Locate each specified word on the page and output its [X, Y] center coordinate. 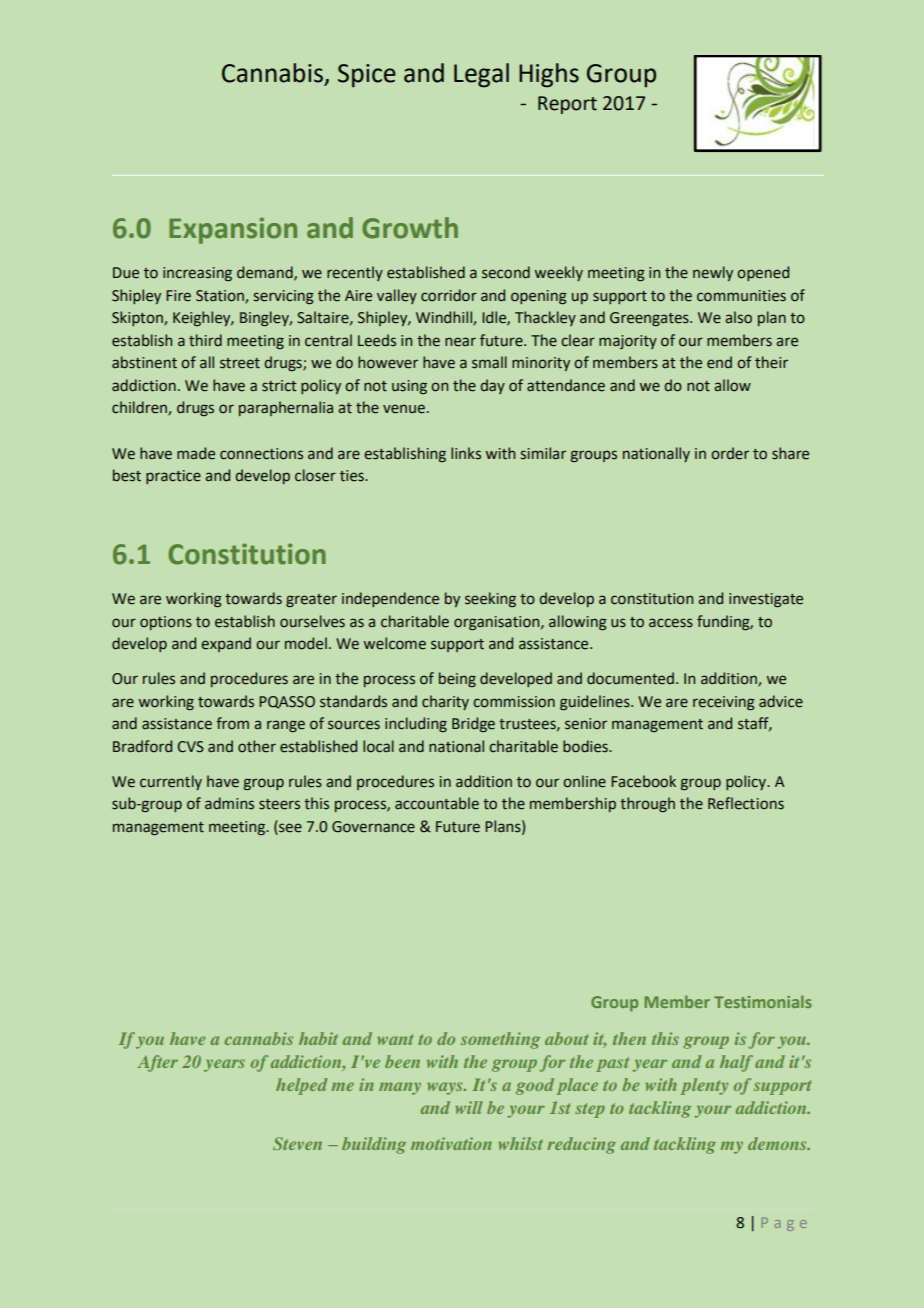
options [166, 623]
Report [567, 105]
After [157, 1063]
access [671, 623]
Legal [481, 75]
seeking [490, 599]
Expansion [233, 230]
